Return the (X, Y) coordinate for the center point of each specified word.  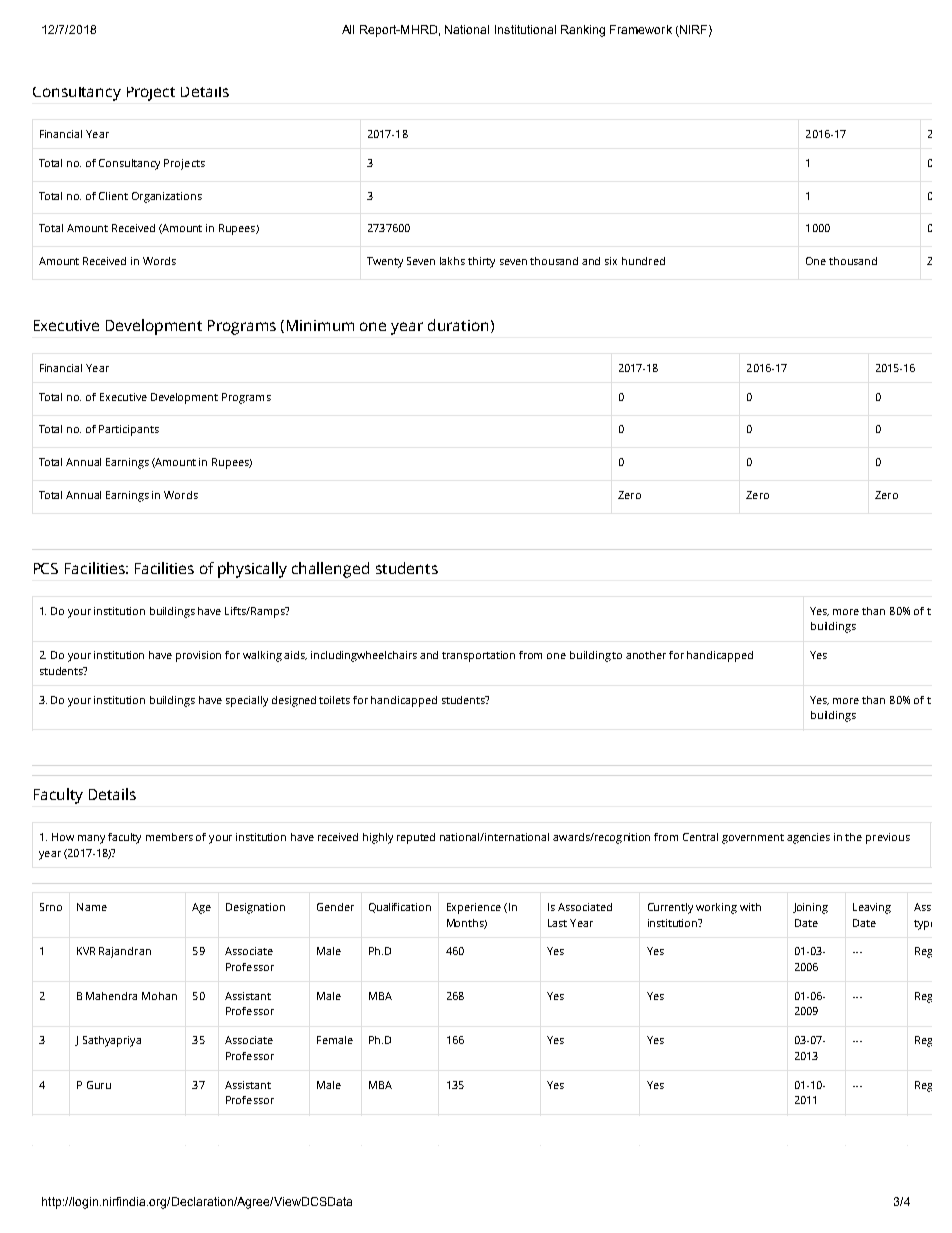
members (169, 837)
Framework (641, 29)
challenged (330, 570)
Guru (99, 1085)
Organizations (167, 197)
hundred (643, 261)
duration (458, 325)
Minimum (320, 325)
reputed (416, 838)
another (646, 655)
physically (252, 570)
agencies (808, 838)
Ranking (583, 31)
